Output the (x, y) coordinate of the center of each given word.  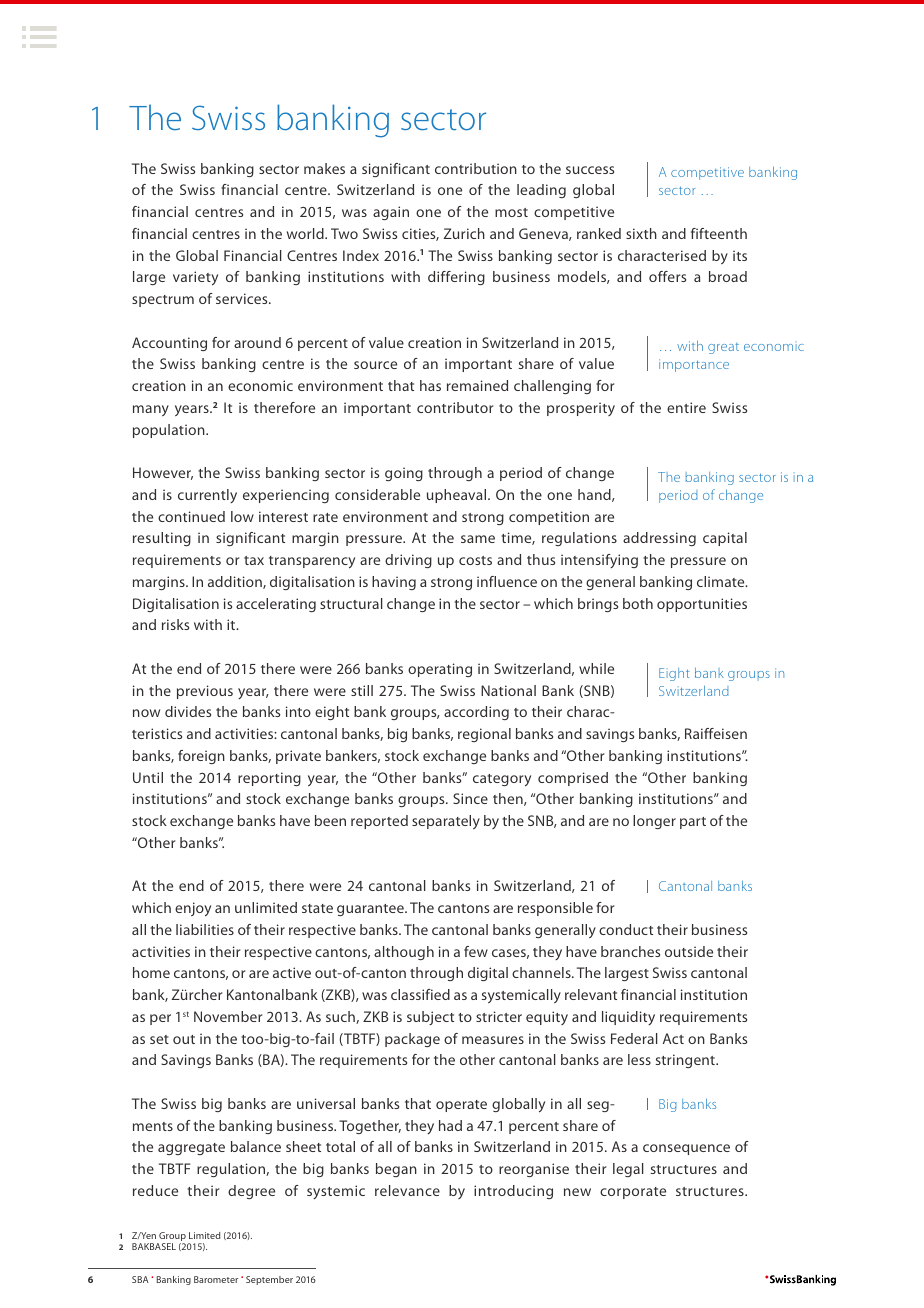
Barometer (216, 1279)
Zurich (464, 233)
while (596, 668)
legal (628, 1170)
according (476, 713)
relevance (407, 1190)
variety (195, 278)
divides (188, 711)
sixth (641, 233)
